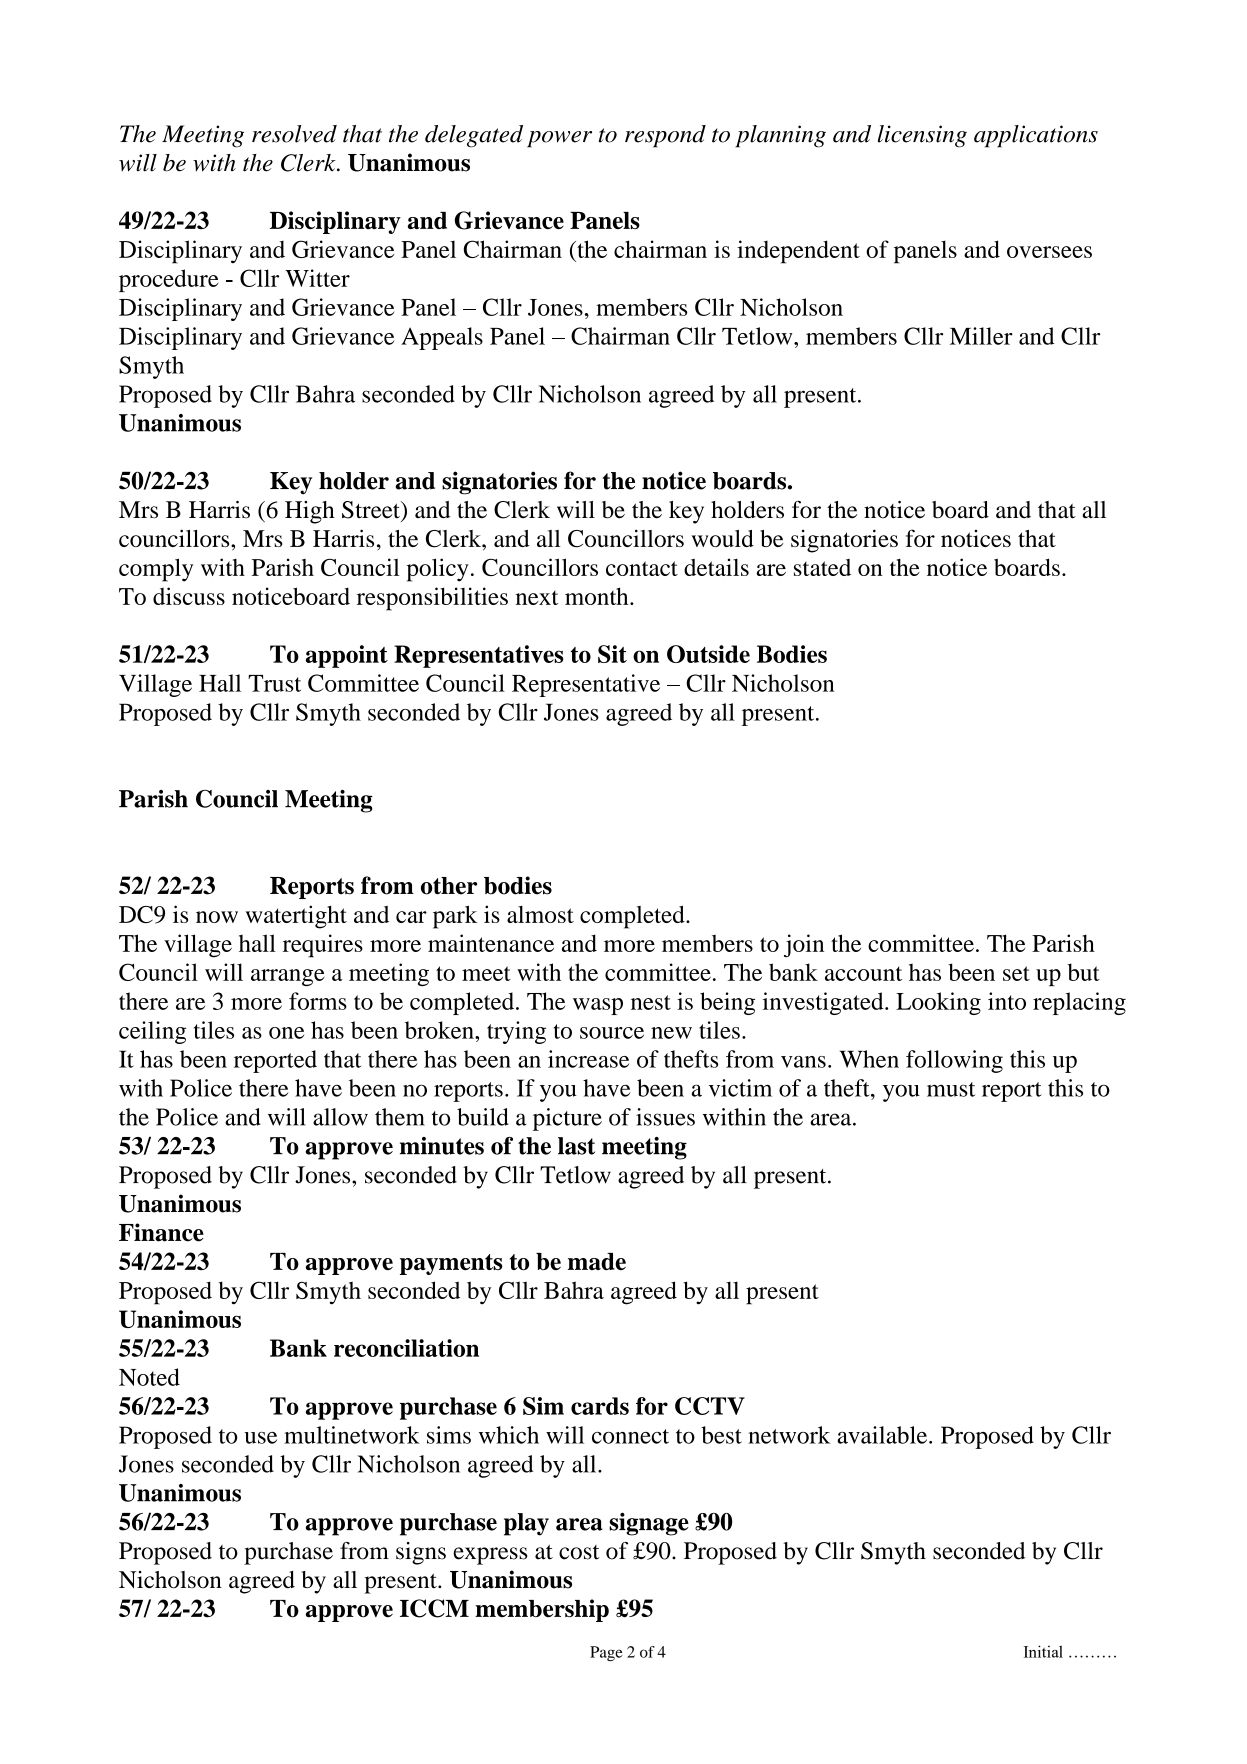  What do you see at coordinates (822, 567) in the screenshot?
I see `stated` at bounding box center [822, 567].
